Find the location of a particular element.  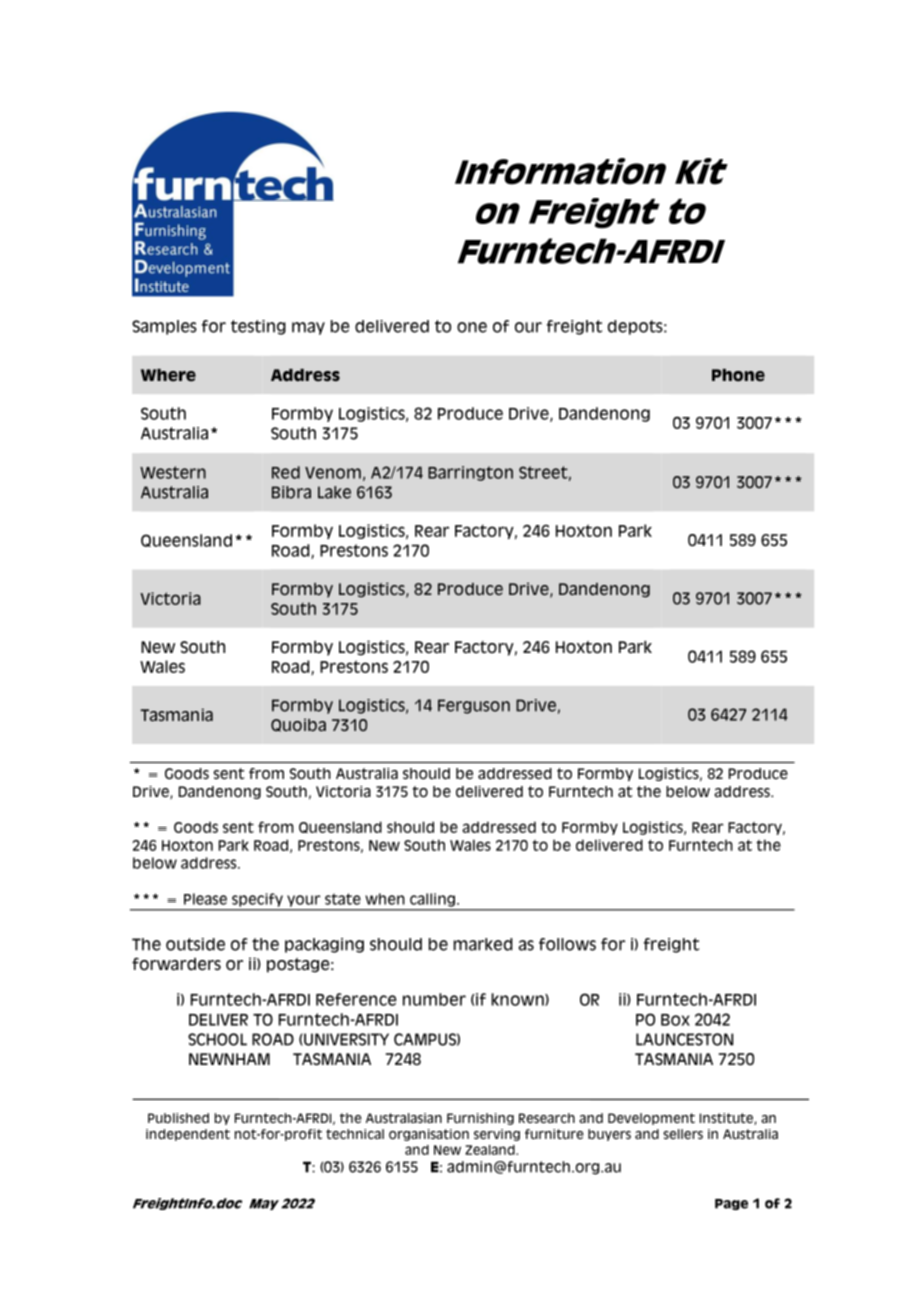

follows is located at coordinates (567, 944).
